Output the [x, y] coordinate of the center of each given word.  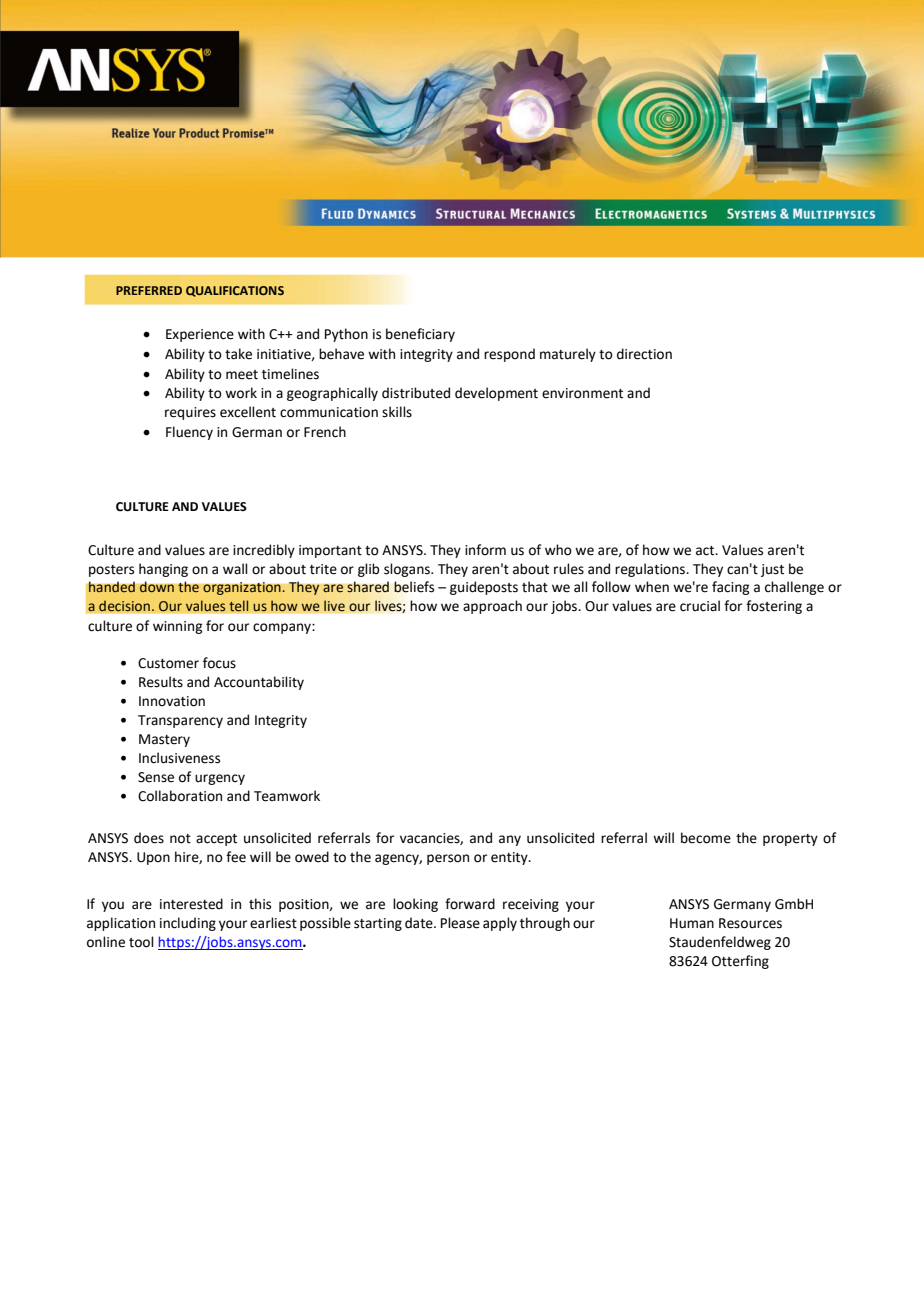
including [188, 924]
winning [177, 627]
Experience [200, 335]
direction [644, 354]
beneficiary [420, 335]
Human [692, 923]
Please [460, 923]
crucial [700, 606]
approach [492, 607]
